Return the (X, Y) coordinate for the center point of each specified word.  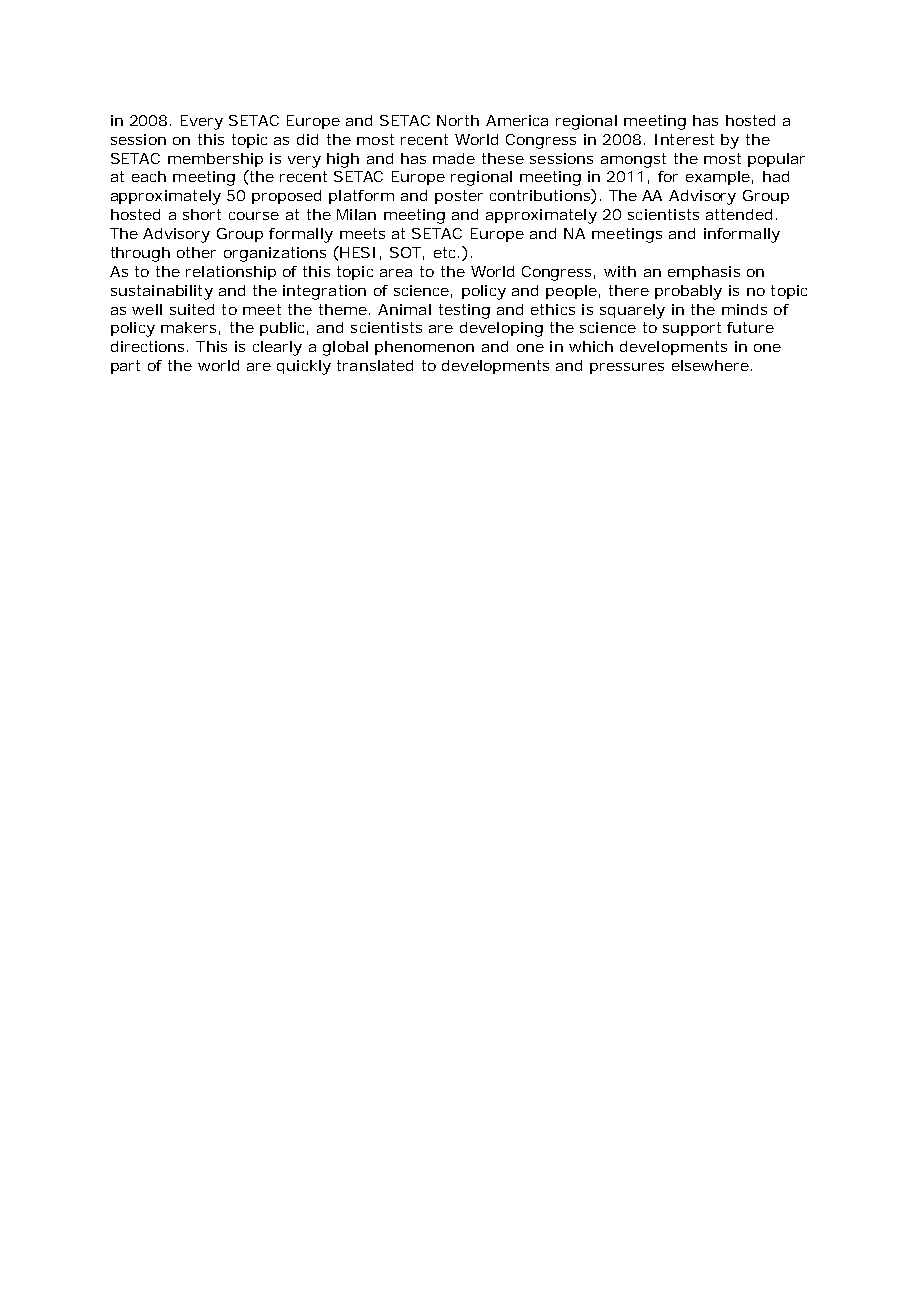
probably (688, 292)
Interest (684, 139)
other (196, 252)
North (458, 120)
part (125, 367)
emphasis (704, 273)
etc (446, 252)
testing (464, 311)
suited (192, 309)
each (149, 176)
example (718, 178)
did (307, 139)
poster (459, 197)
